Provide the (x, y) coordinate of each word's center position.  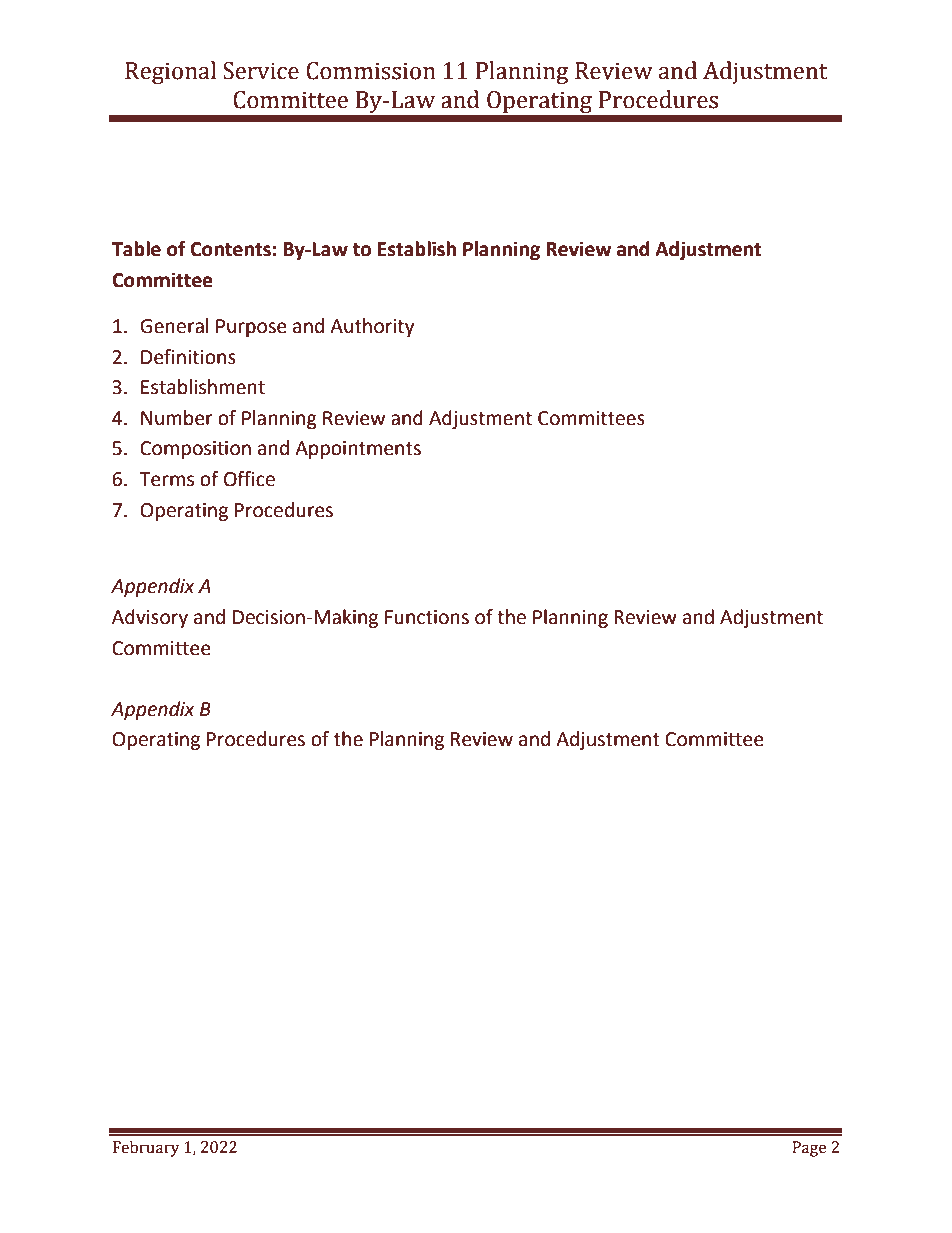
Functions (427, 617)
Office (249, 479)
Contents (230, 249)
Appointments (358, 450)
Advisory (150, 618)
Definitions (188, 357)
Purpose (251, 328)
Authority (372, 327)
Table (136, 249)
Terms (166, 479)
